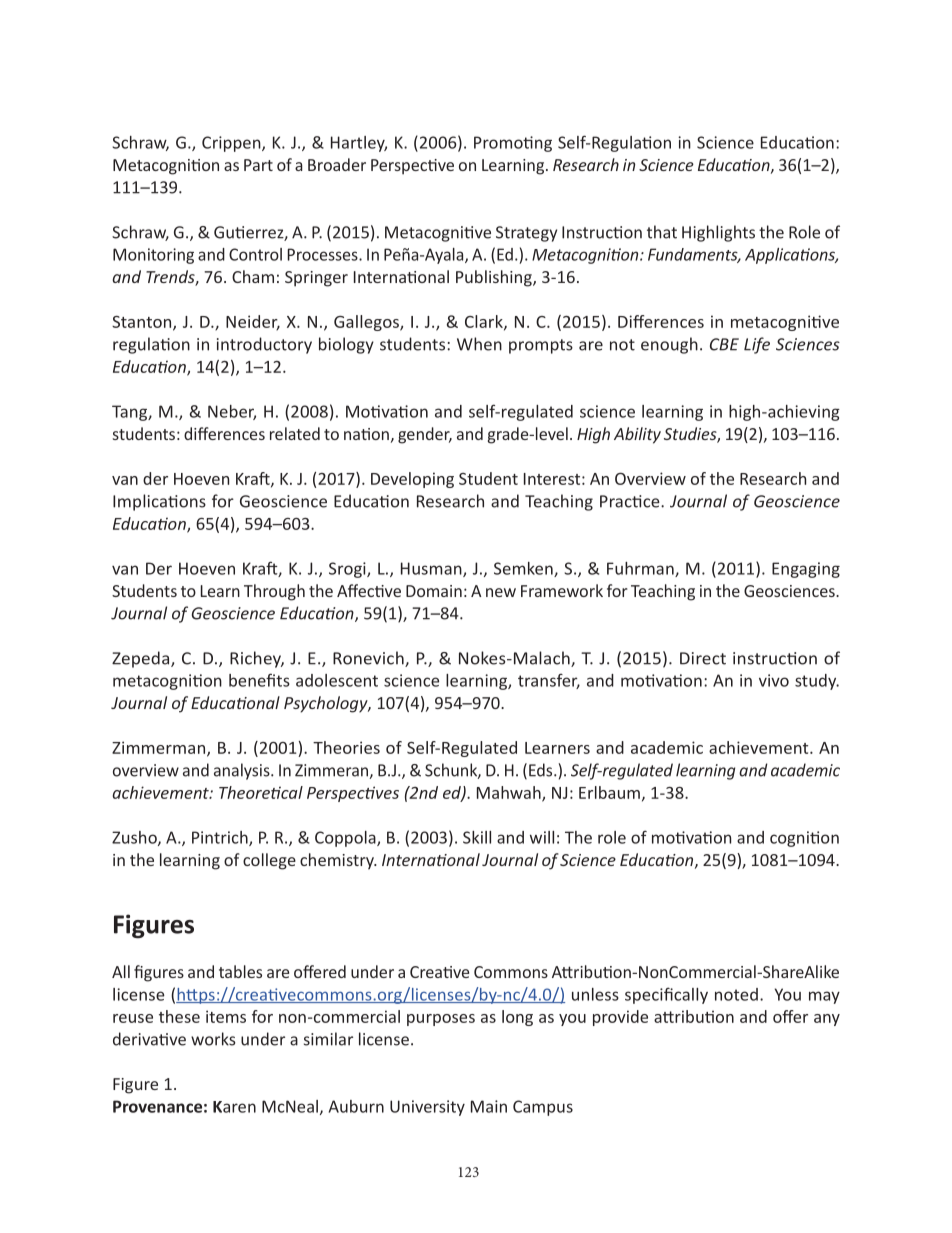 This image has width=952, height=1233. I want to click on vivo, so click(774, 680).
